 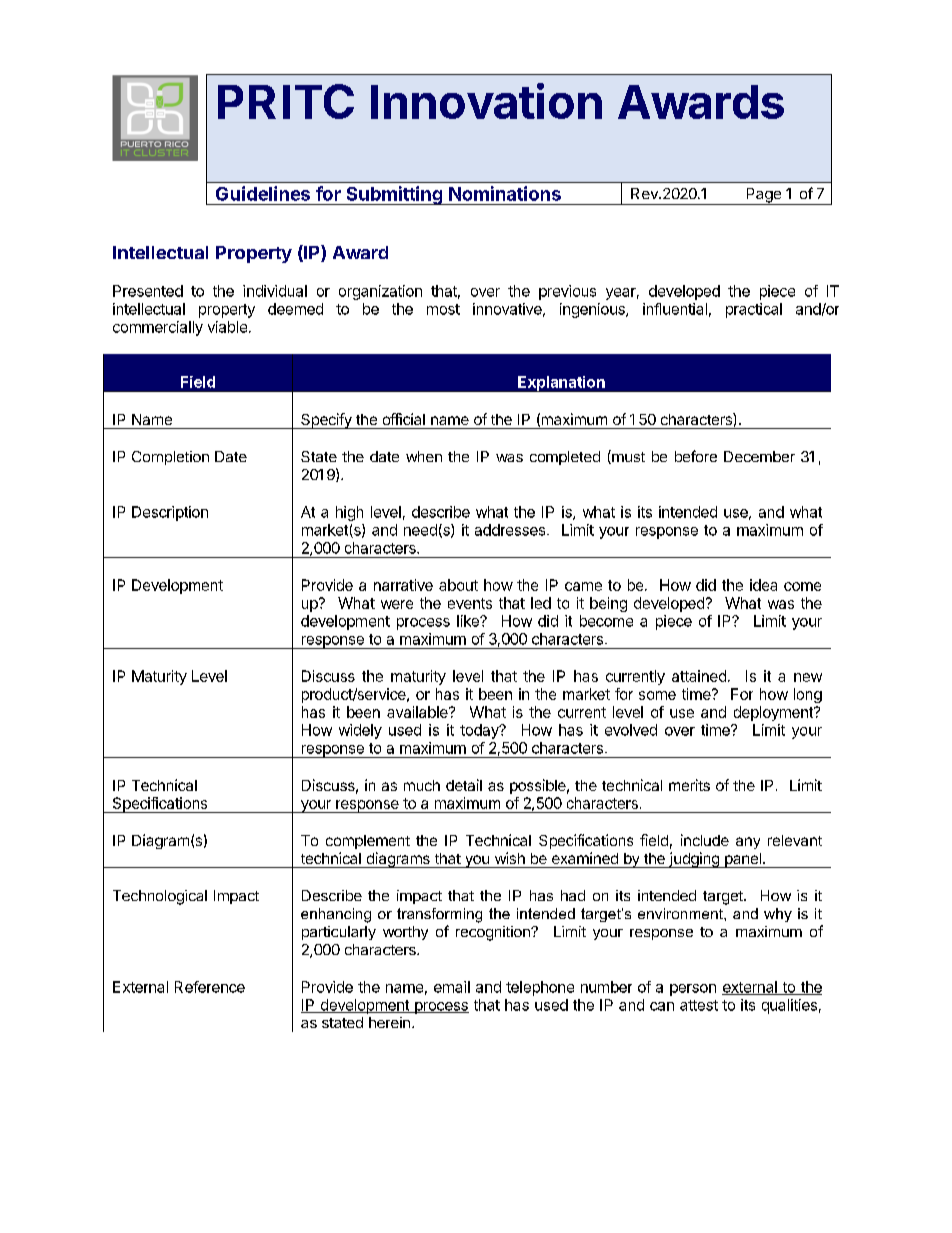 I want to click on Page, so click(x=763, y=196).
